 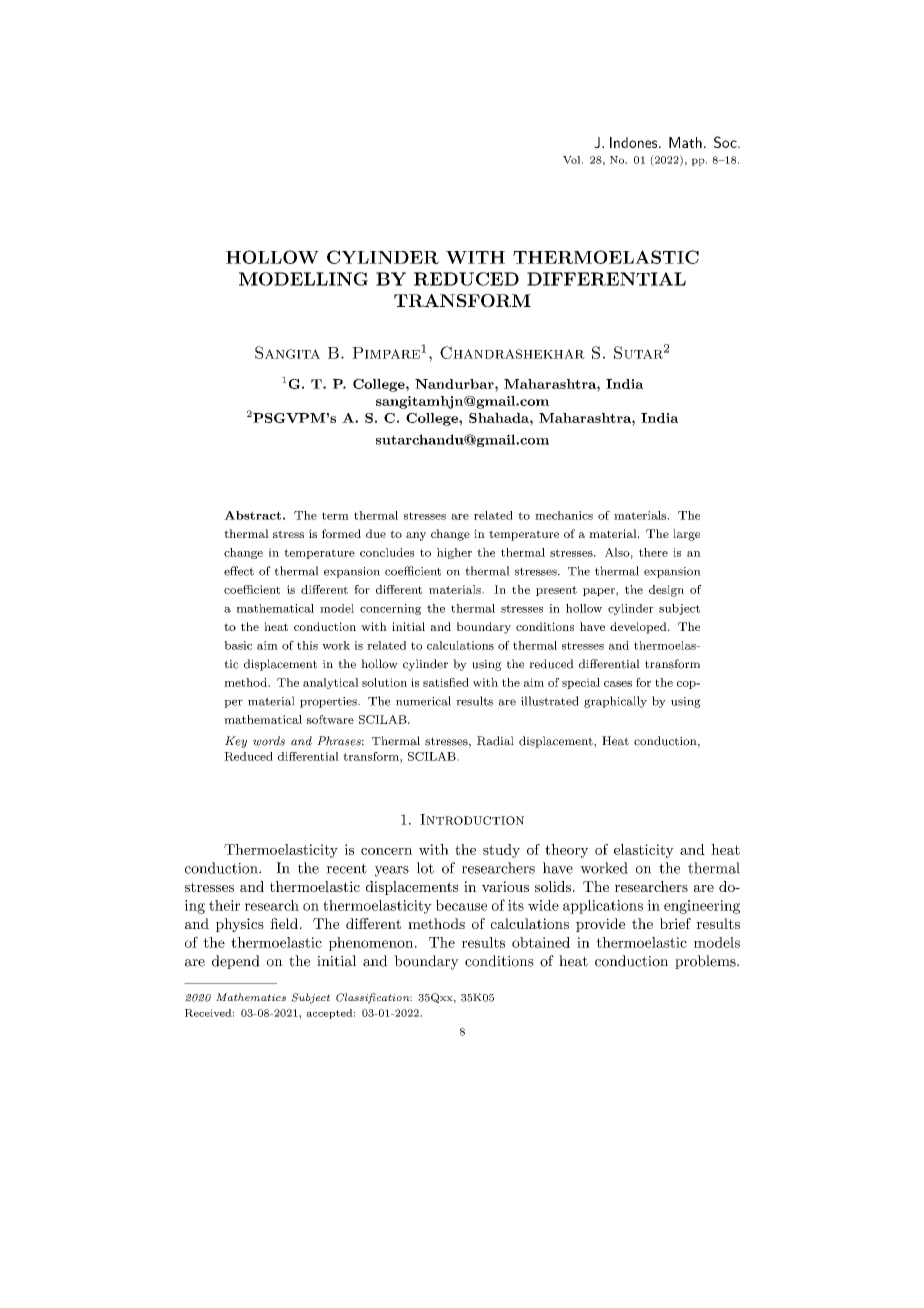 What do you see at coordinates (615, 702) in the screenshot?
I see `graphically` at bounding box center [615, 702].
